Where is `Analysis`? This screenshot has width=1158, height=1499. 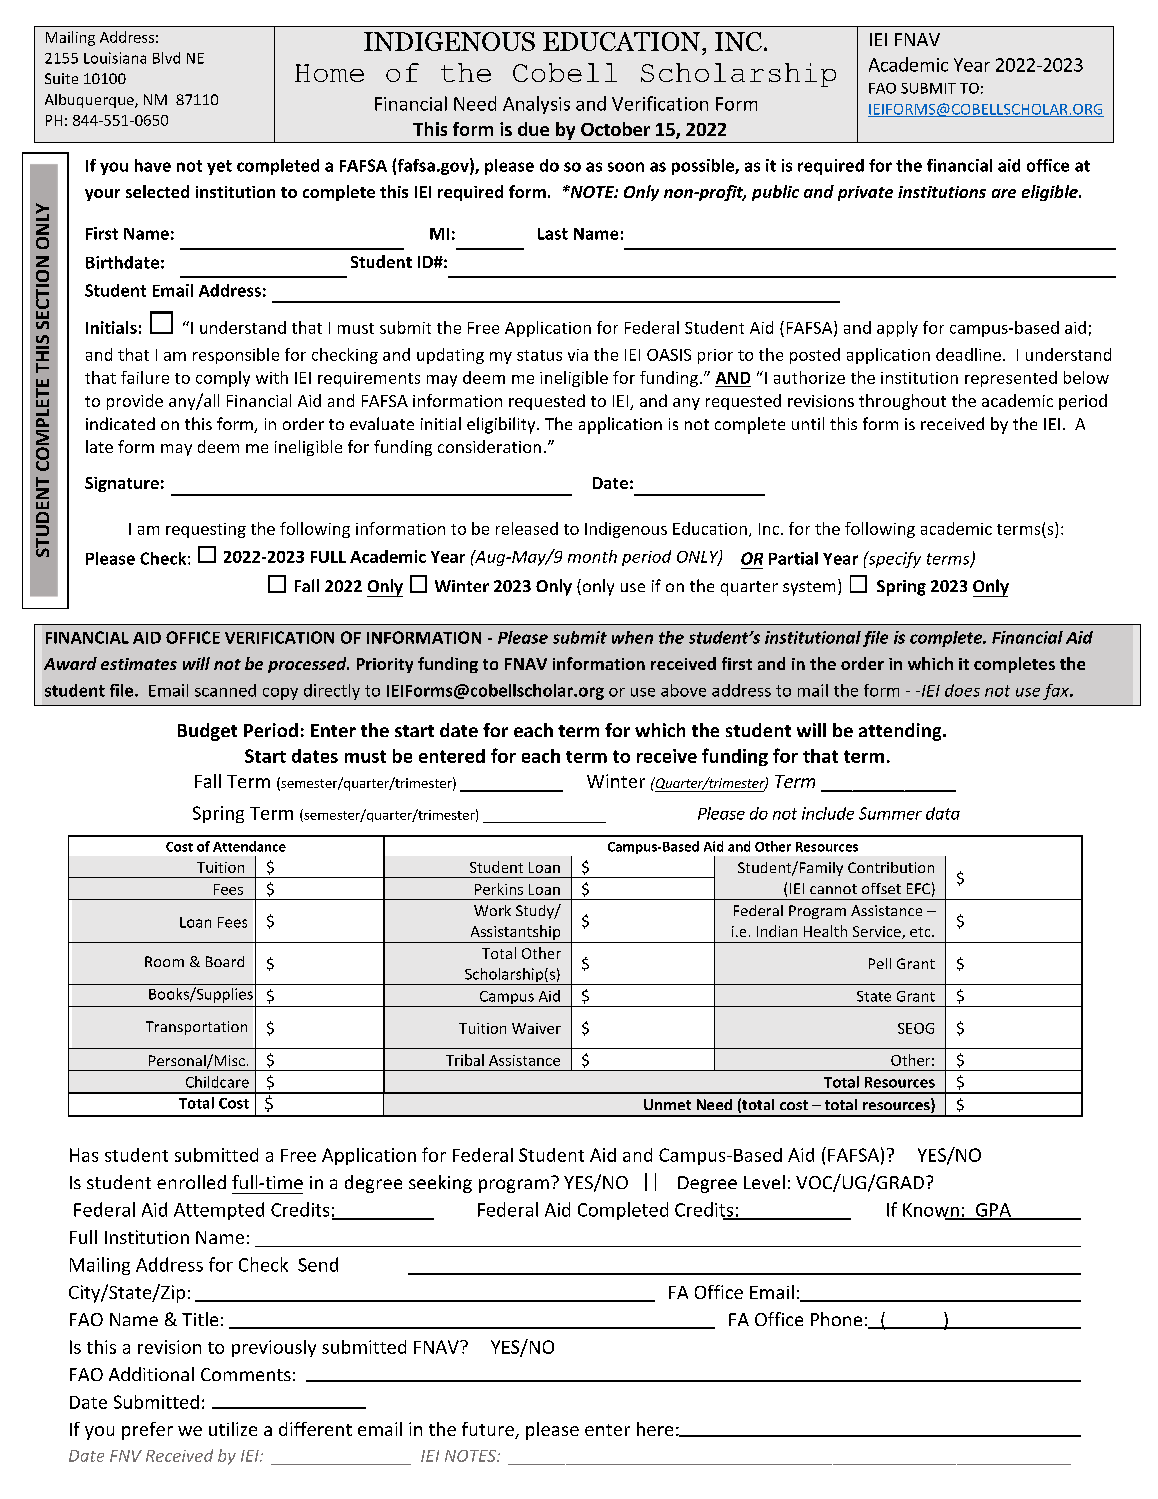 Analysis is located at coordinates (536, 105).
